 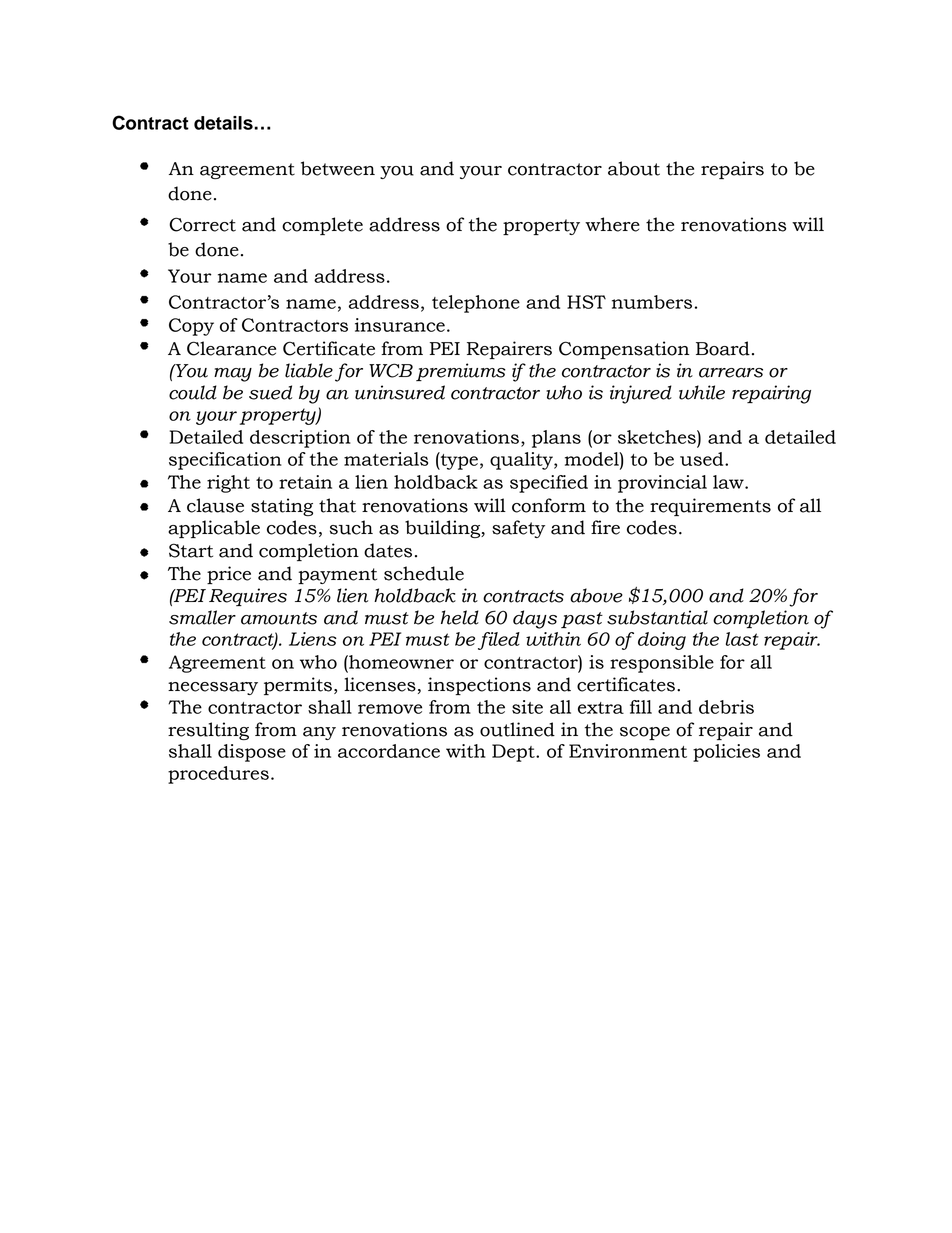 I want to click on Requires, so click(x=248, y=597).
